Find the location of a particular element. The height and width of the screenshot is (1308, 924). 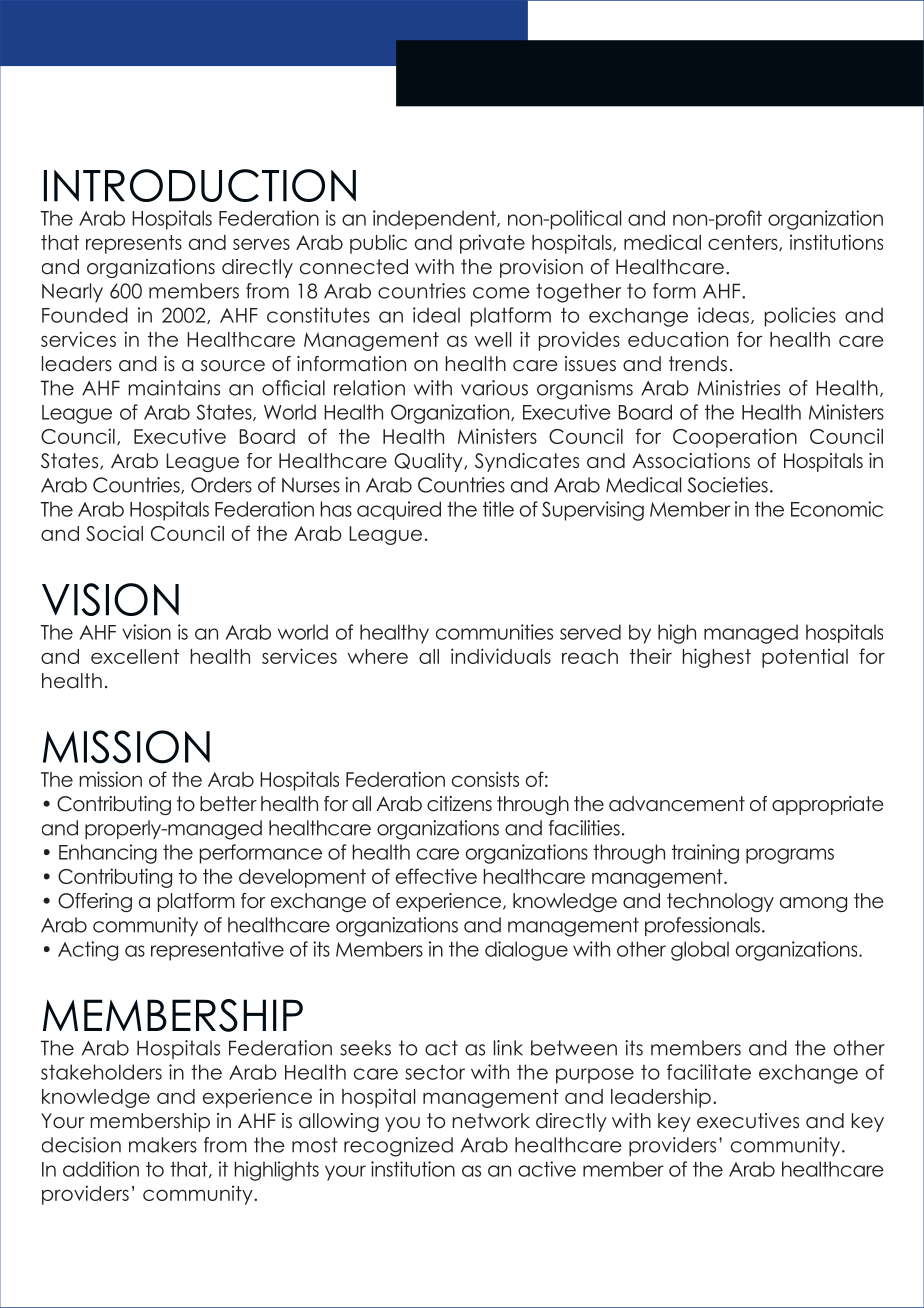

potential is located at coordinates (805, 658).
